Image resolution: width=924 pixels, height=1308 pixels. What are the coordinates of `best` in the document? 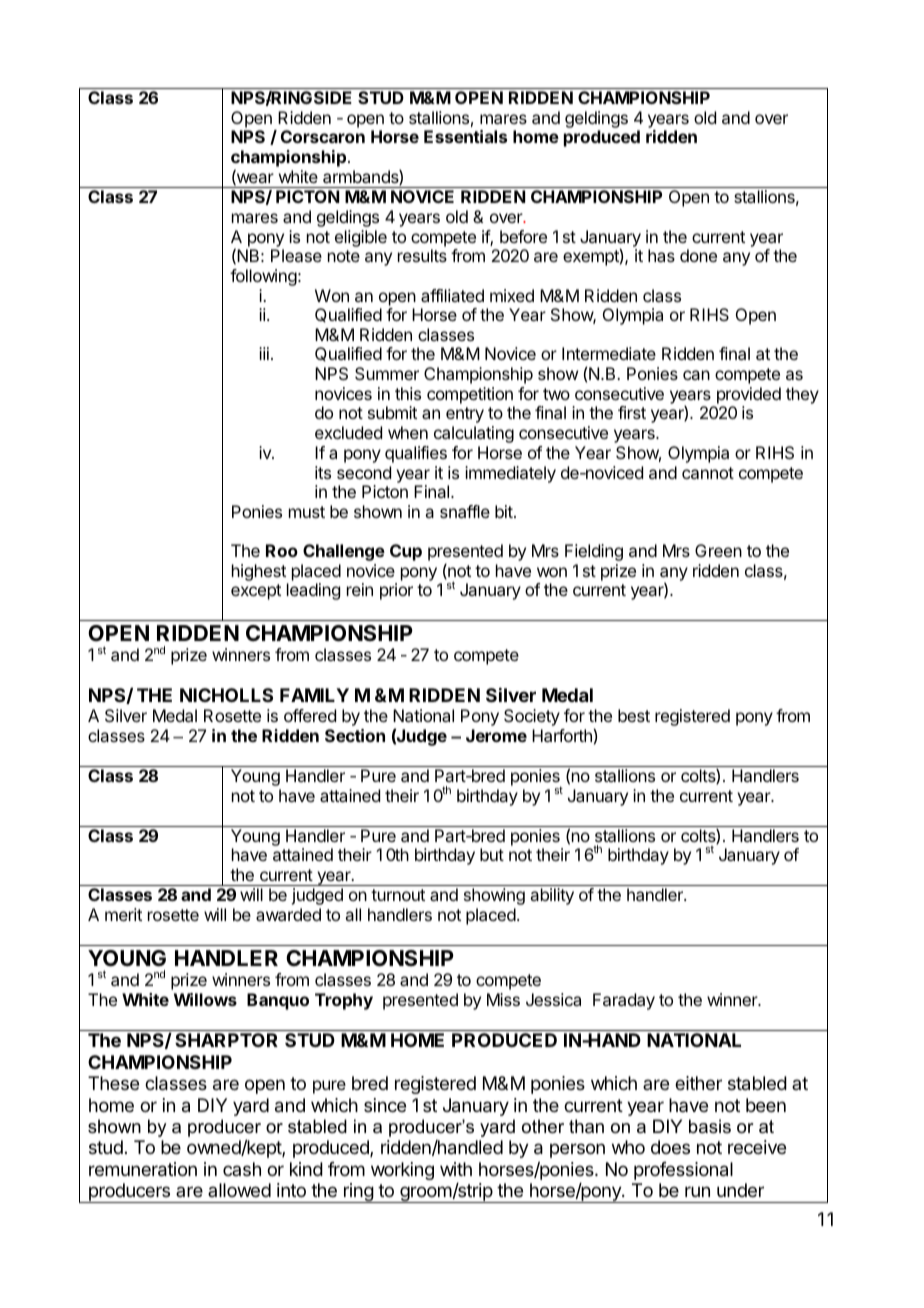 It's located at (634, 715).
